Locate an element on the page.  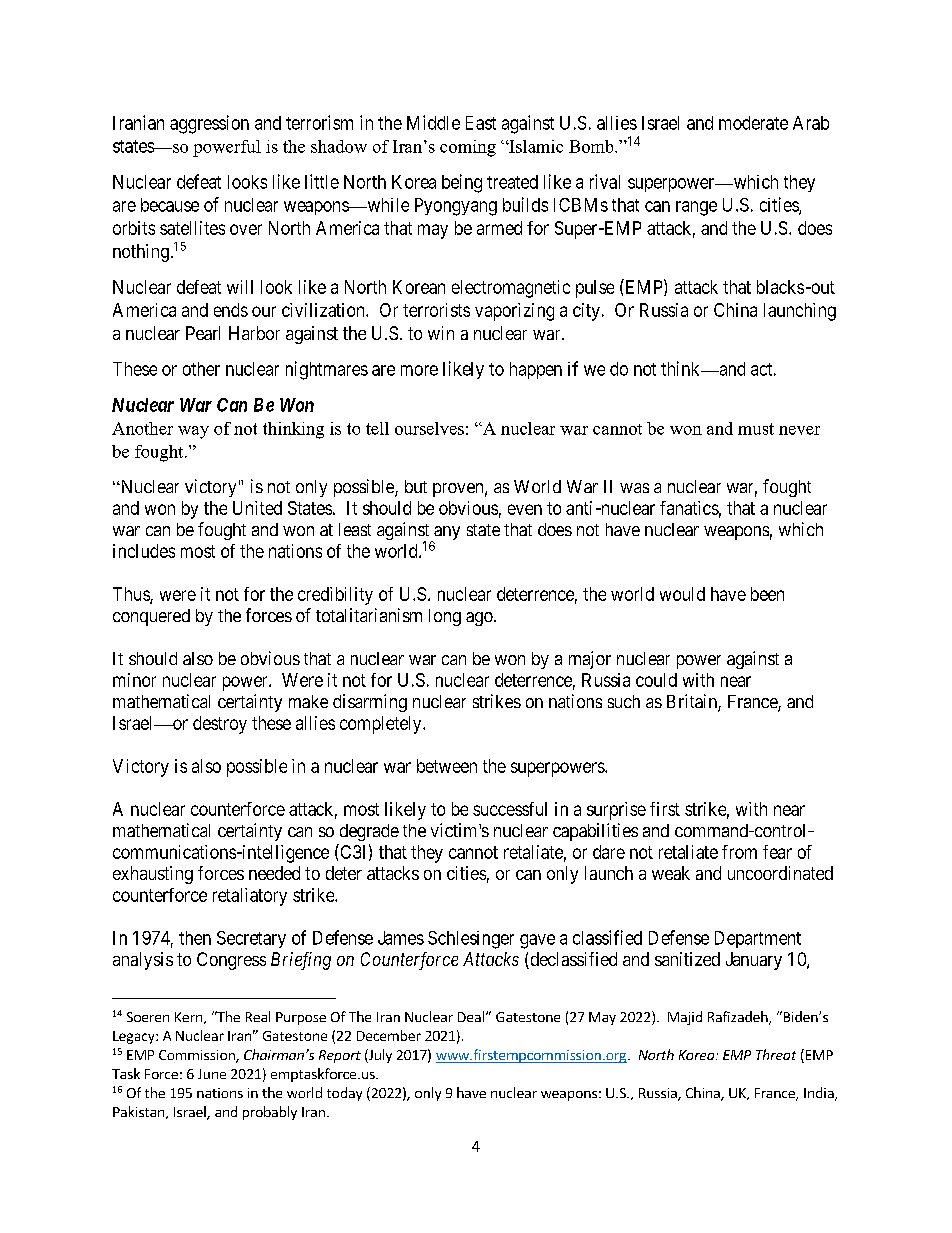
more is located at coordinates (419, 370).
